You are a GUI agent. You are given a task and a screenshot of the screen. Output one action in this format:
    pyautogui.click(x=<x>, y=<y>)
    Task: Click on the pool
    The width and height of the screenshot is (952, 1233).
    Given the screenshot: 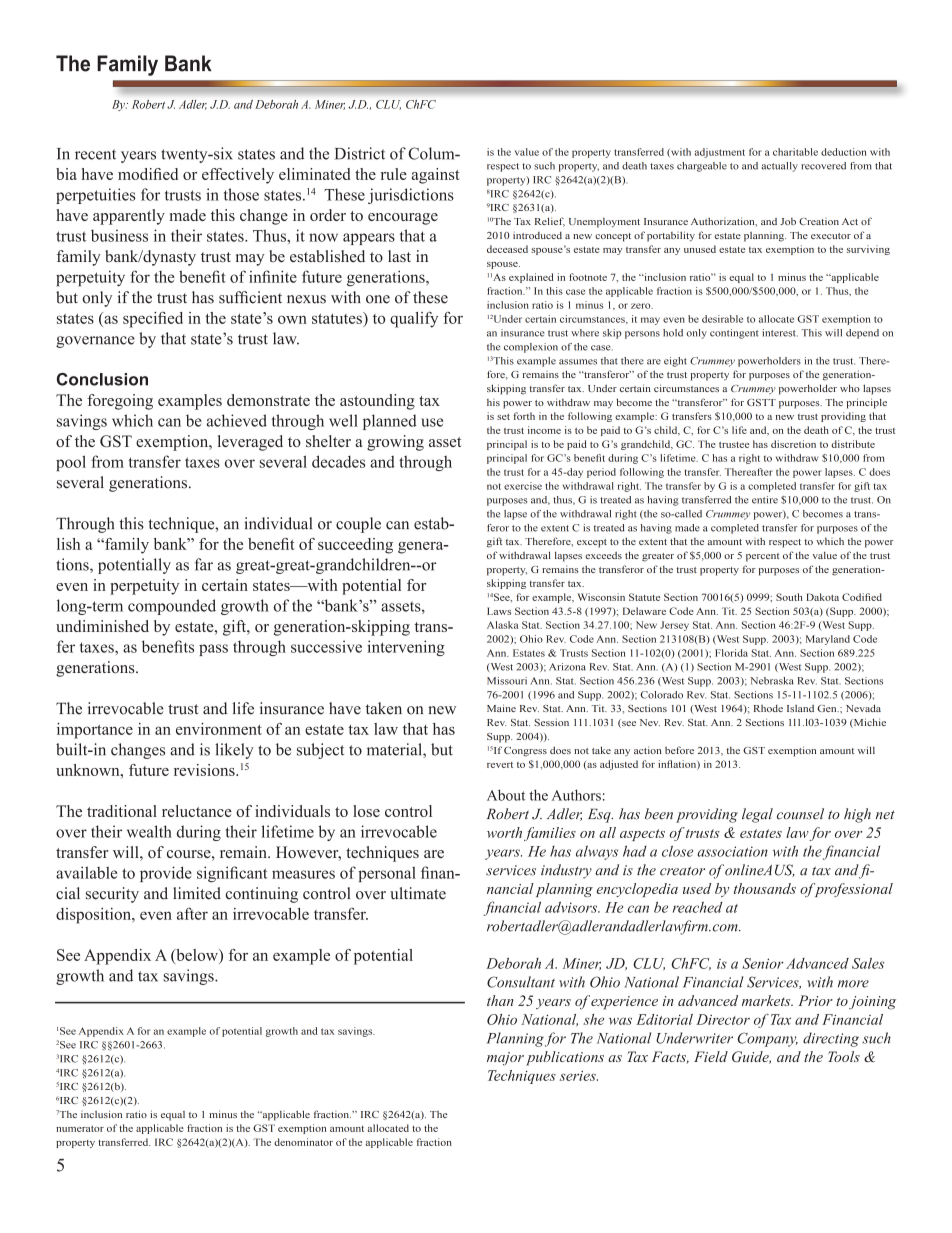 What is the action you would take?
    pyautogui.click(x=71, y=463)
